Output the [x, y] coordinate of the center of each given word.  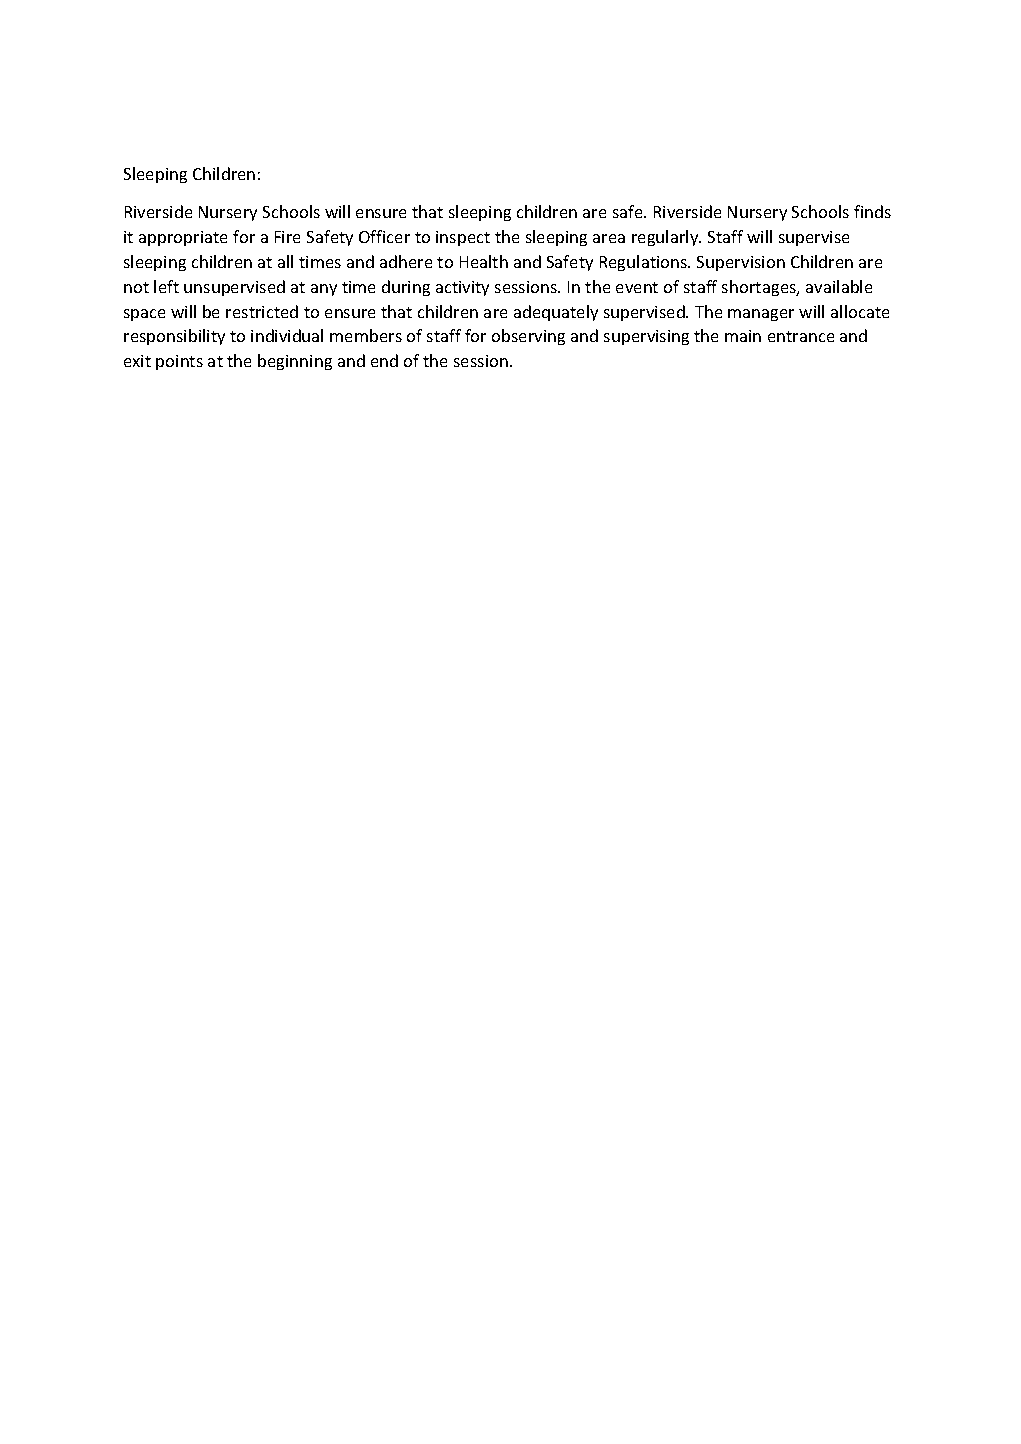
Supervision [741, 263]
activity [462, 288]
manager [761, 315]
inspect [463, 238]
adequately [556, 313]
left [166, 286]
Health [484, 261]
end [384, 360]
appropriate [183, 238]
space [144, 315]
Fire [287, 237]
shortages [760, 288]
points [179, 362]
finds [872, 211]
